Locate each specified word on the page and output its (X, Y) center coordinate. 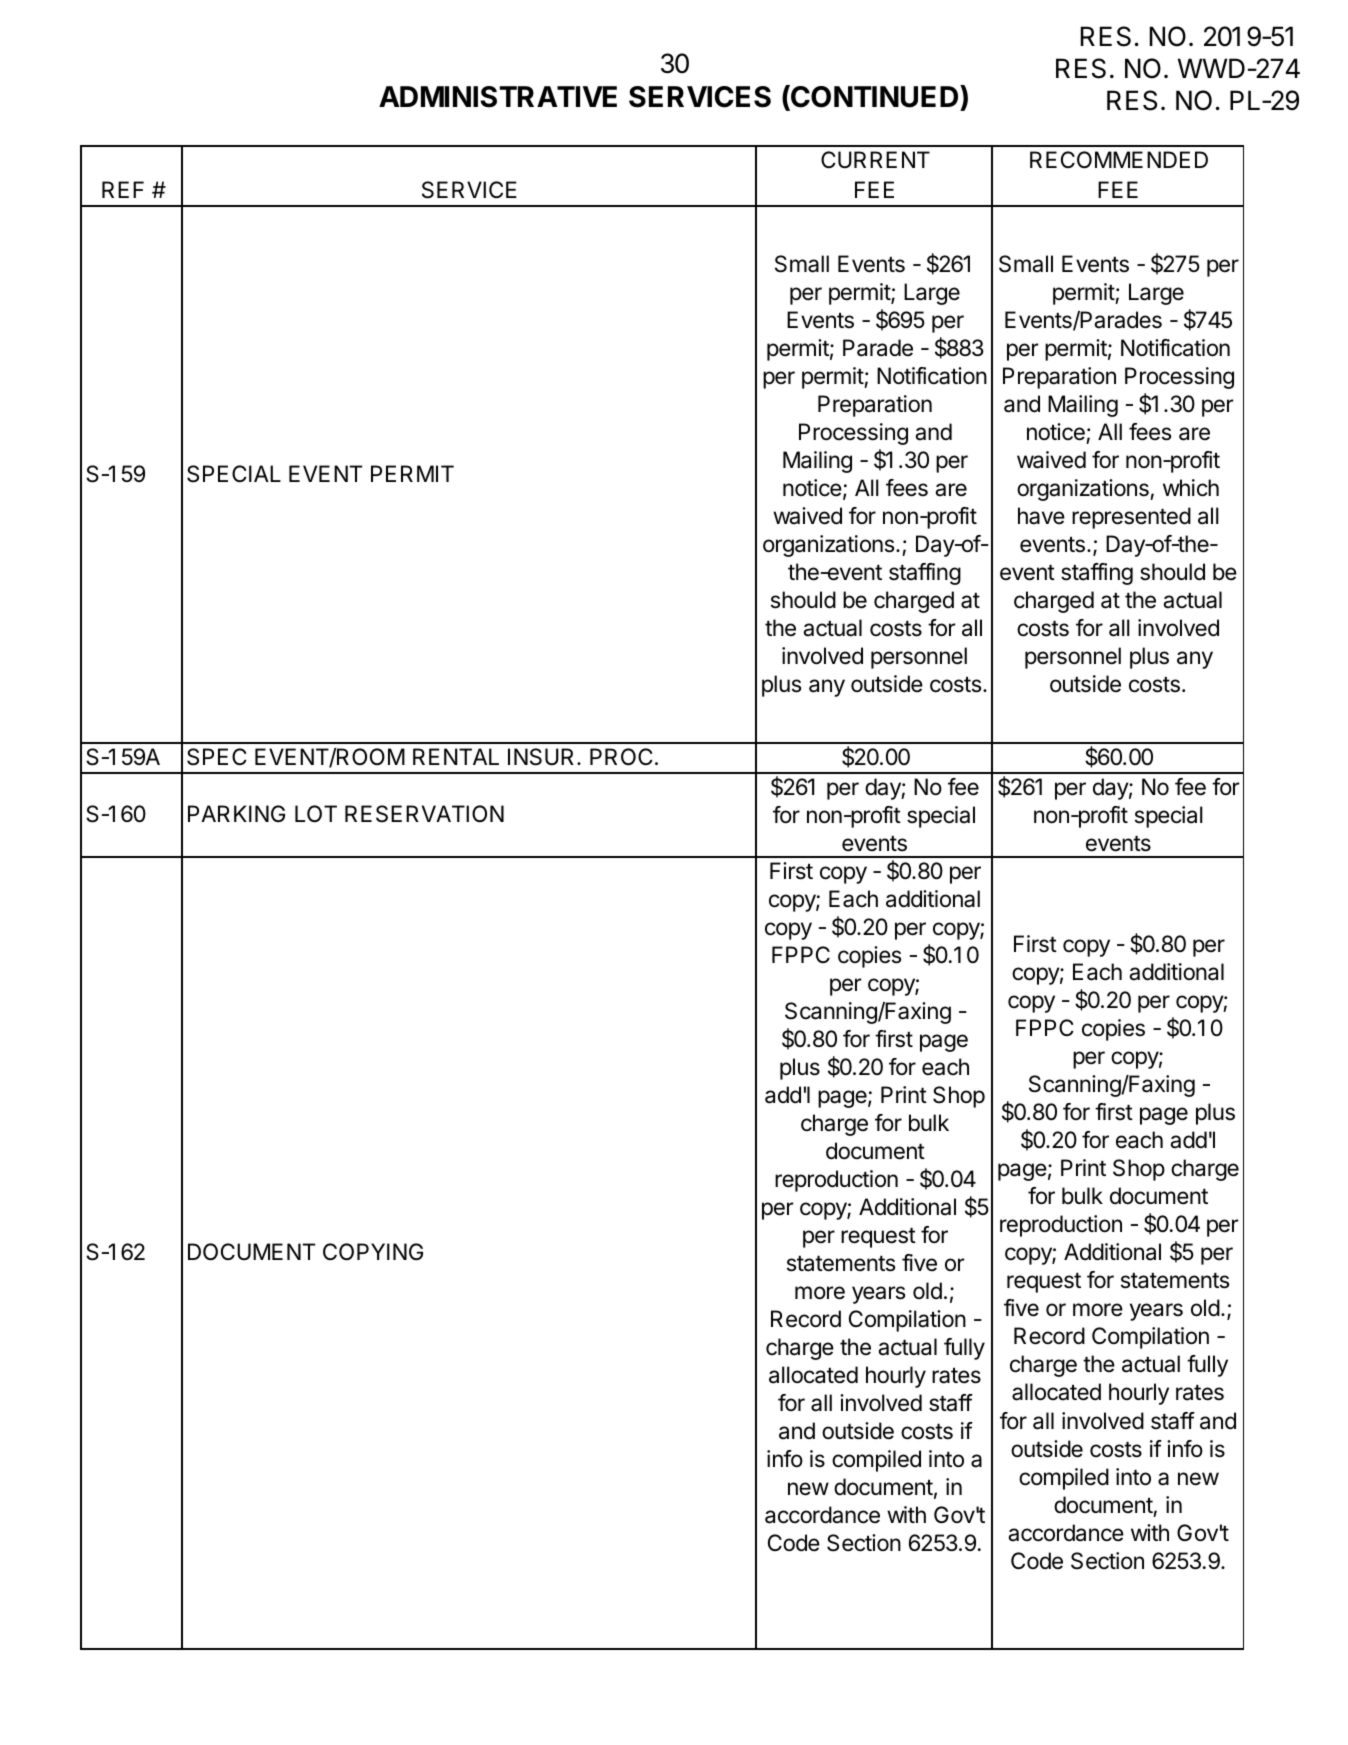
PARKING (236, 813)
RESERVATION (424, 814)
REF (123, 189)
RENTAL (456, 756)
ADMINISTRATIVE (498, 97)
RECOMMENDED (1119, 160)
